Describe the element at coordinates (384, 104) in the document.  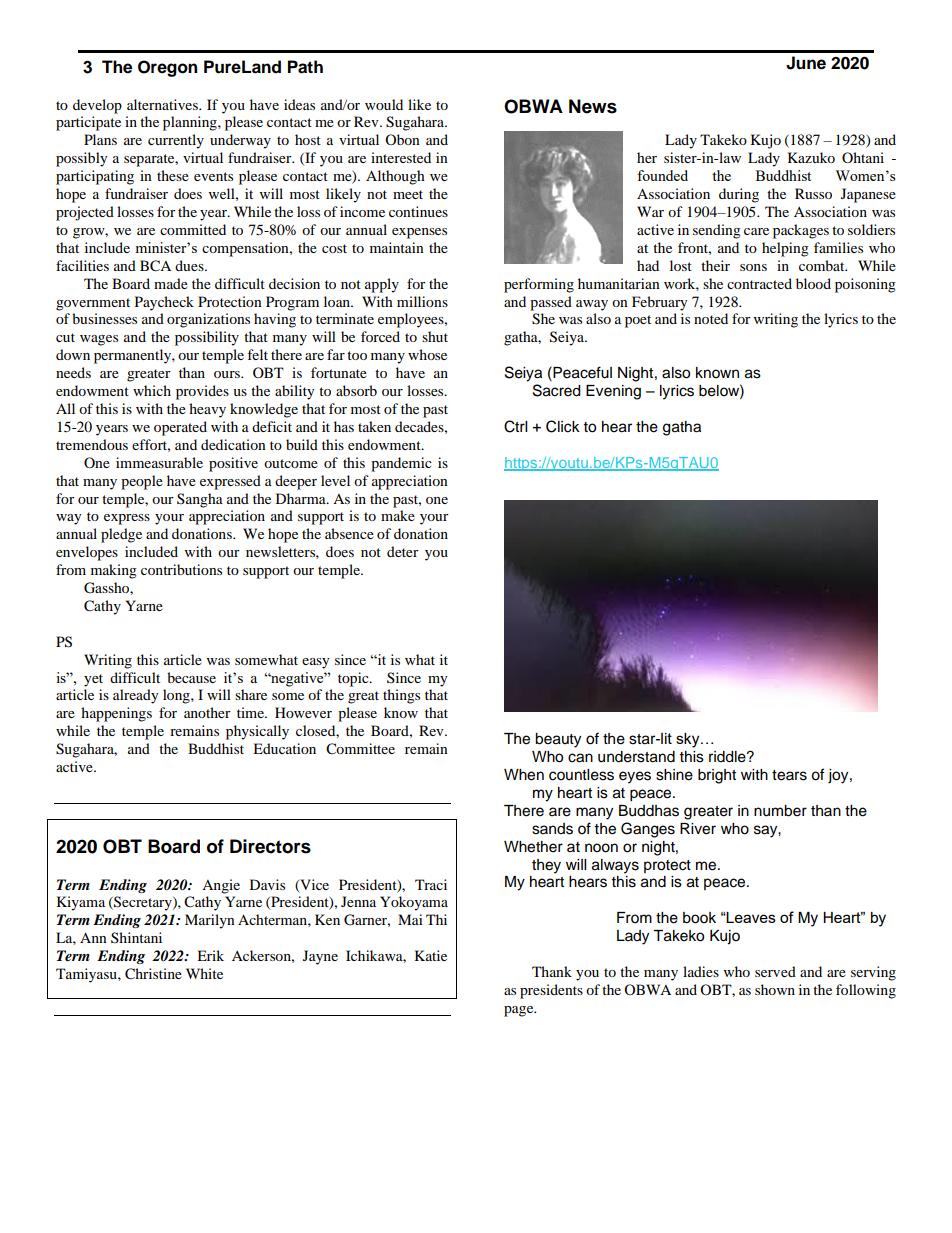
I see `would` at that location.
